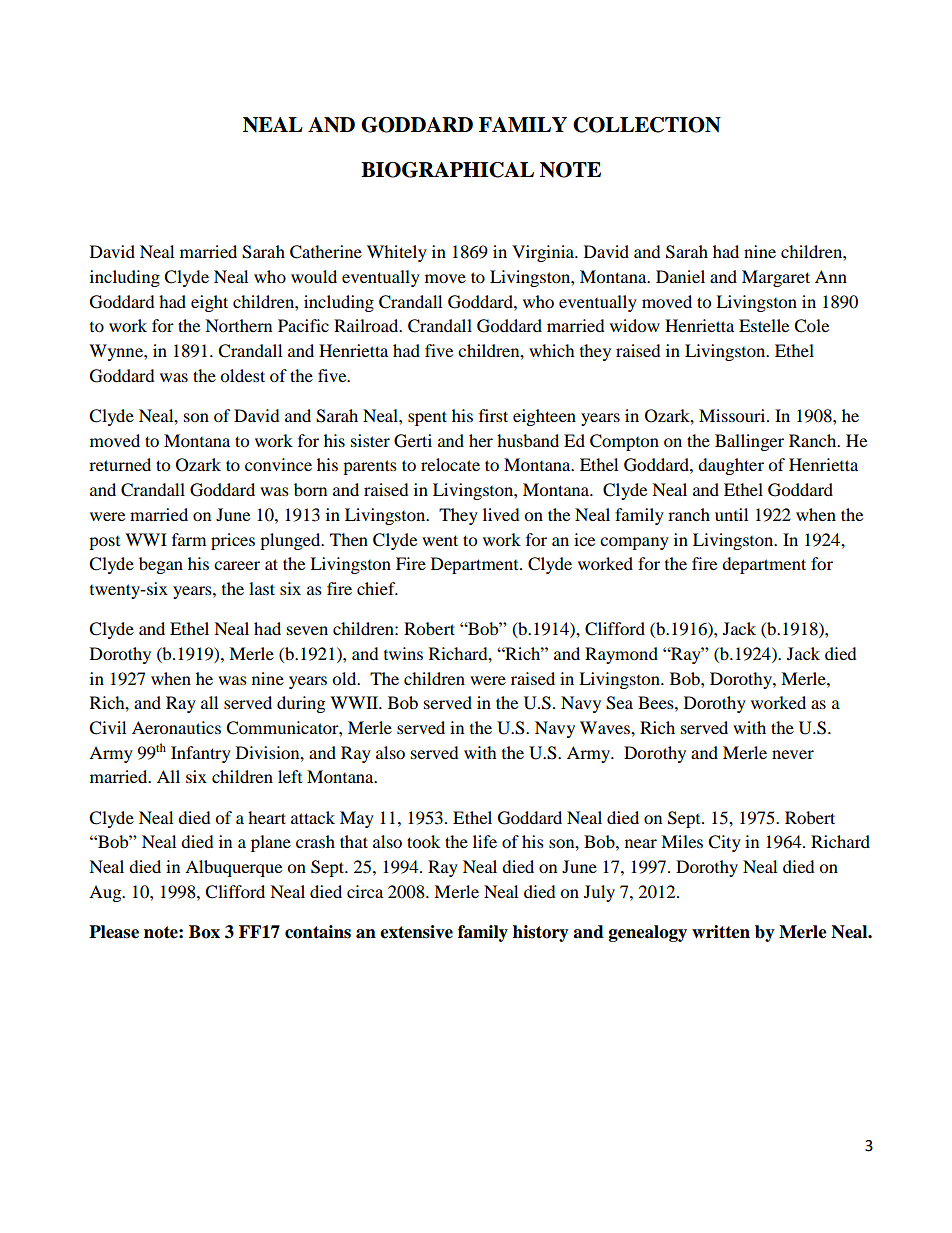  I want to click on lived, so click(501, 514).
